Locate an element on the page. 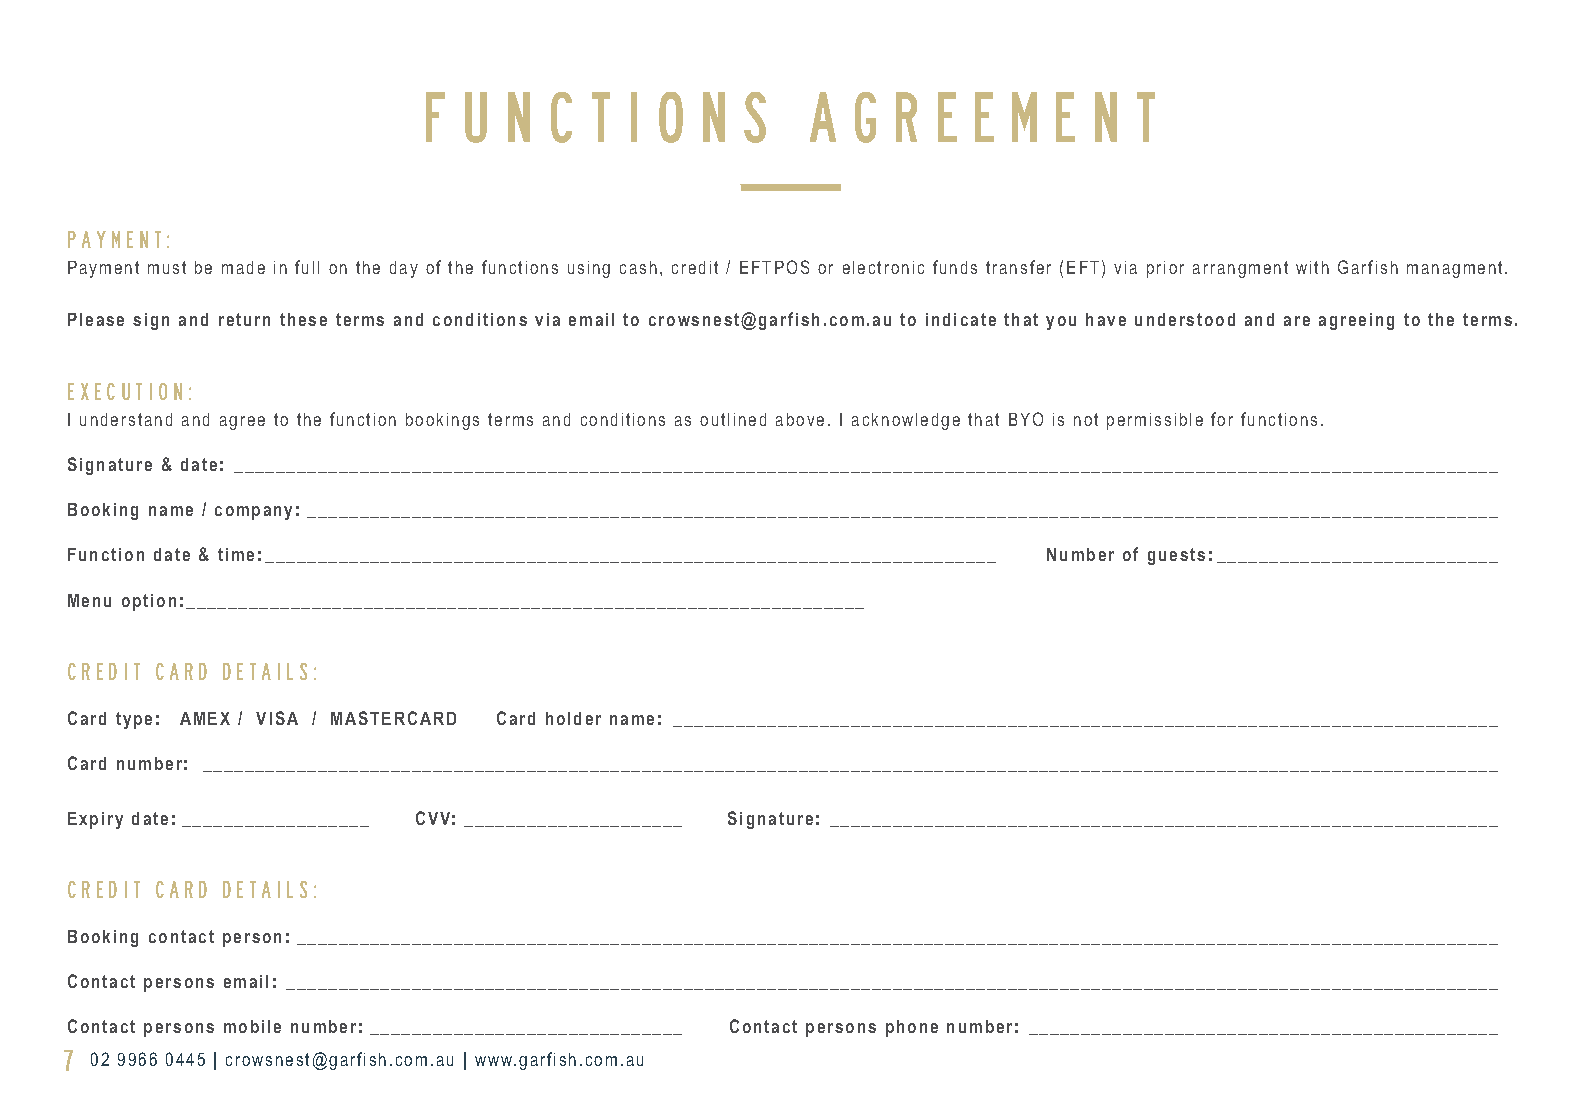 Image resolution: width=1583 pixels, height=1119 pixels. phone is located at coordinates (912, 1028).
